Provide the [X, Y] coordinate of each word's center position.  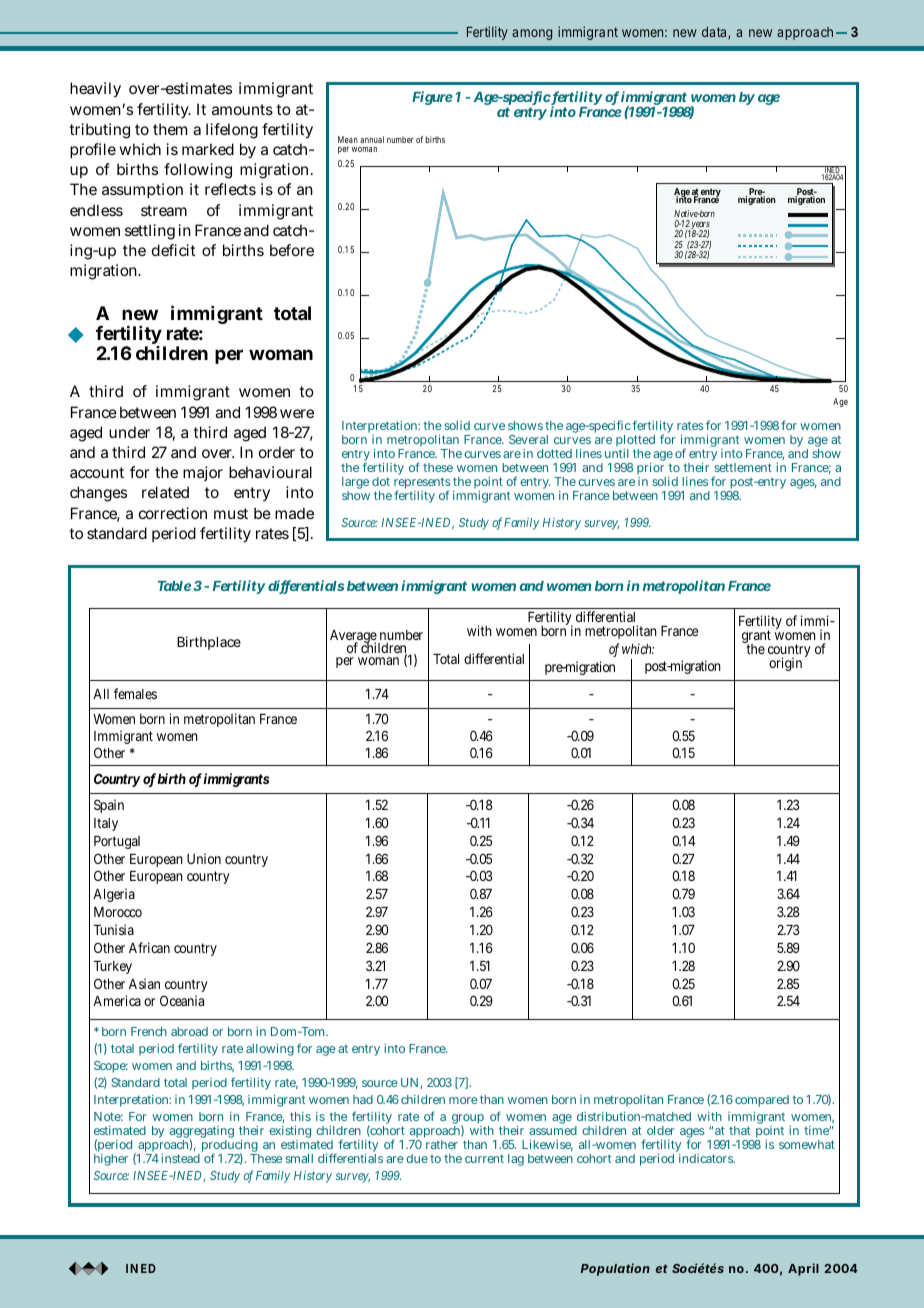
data [715, 33]
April [803, 1269]
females [135, 693]
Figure [432, 98]
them [170, 129]
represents [422, 484]
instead [180, 1158]
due [417, 1158]
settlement [743, 467]
